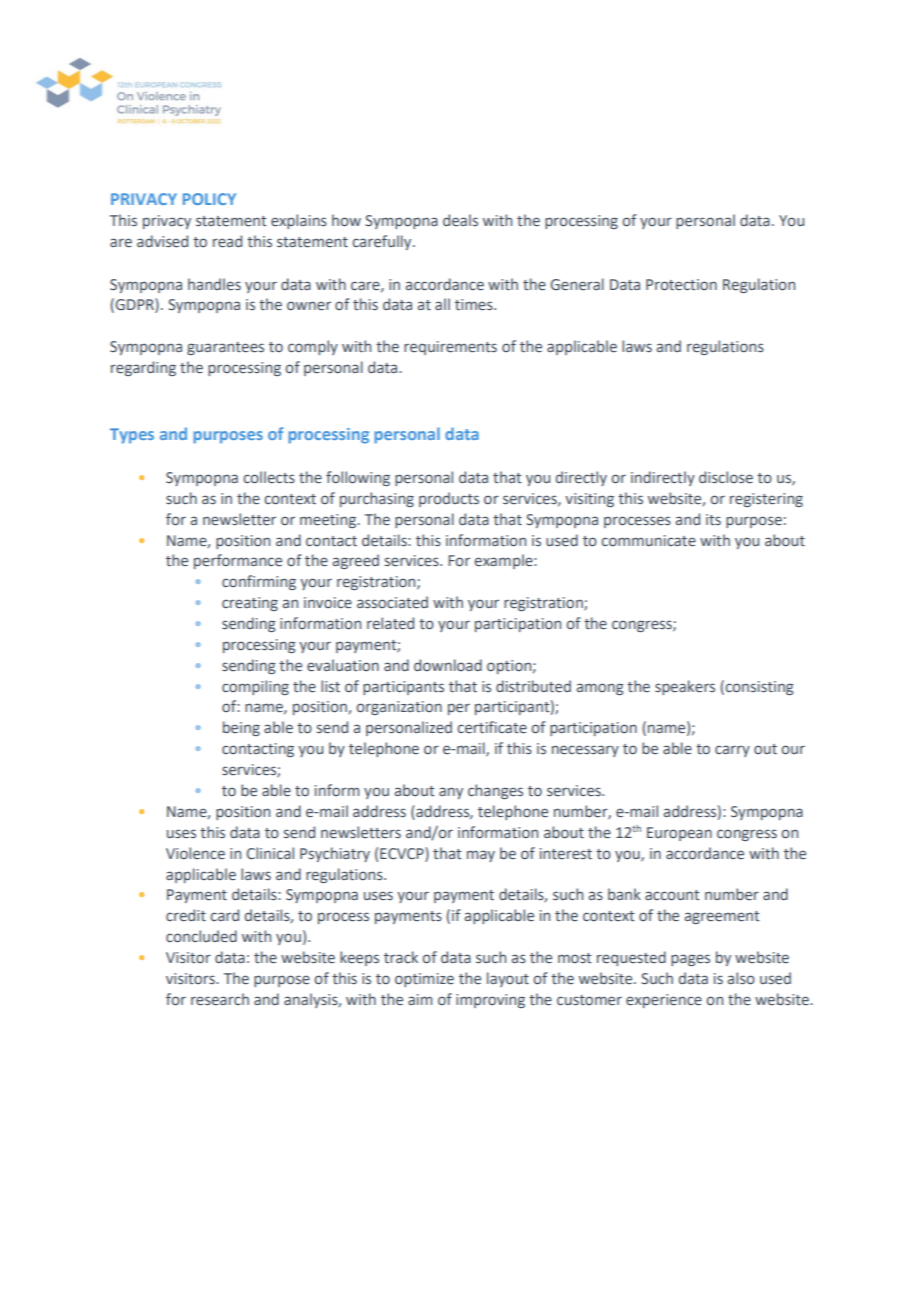  Describe the element at coordinates (681, 285) in the screenshot. I see `Protection` at that location.
